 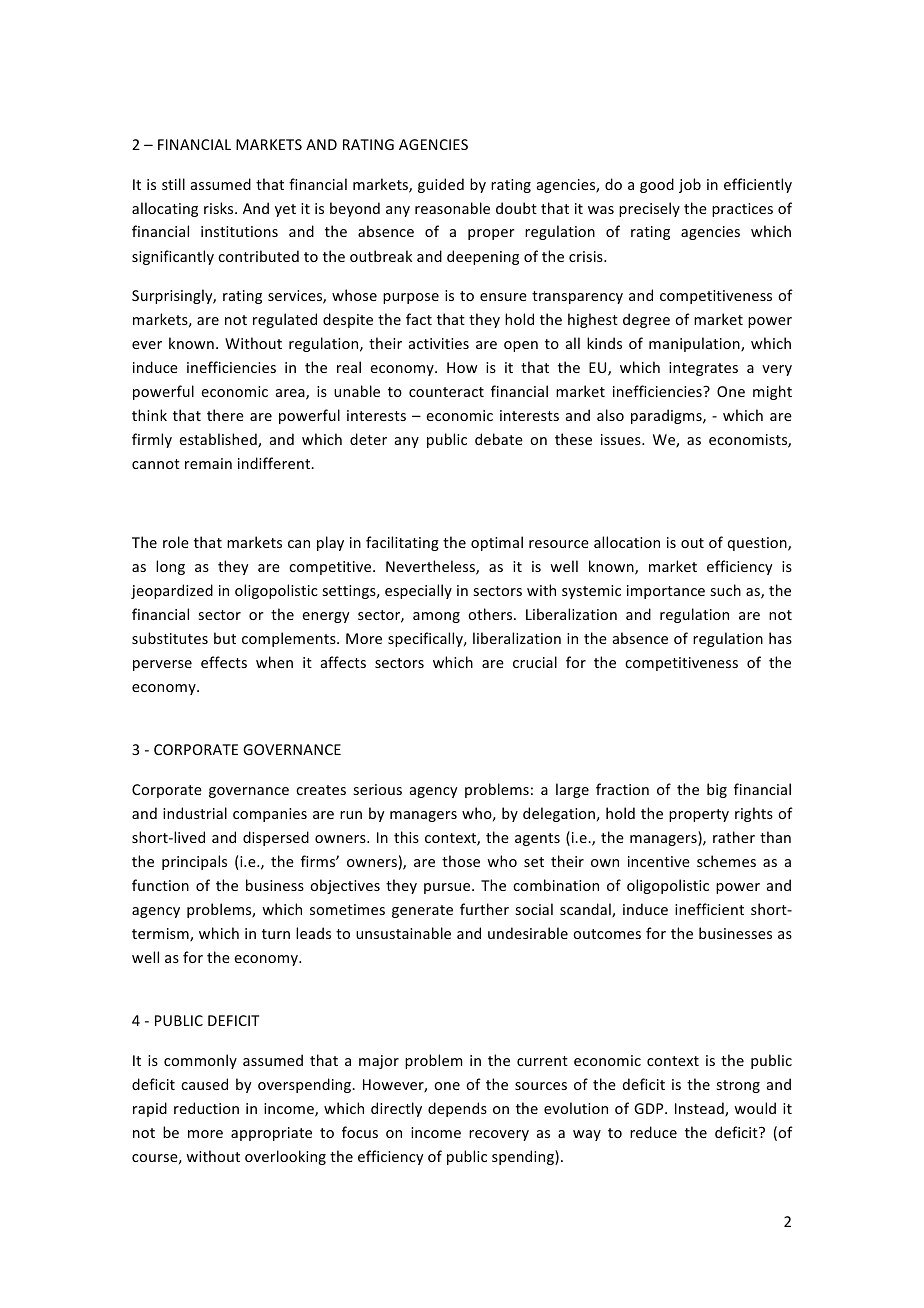 I want to click on established, so click(x=219, y=440).
